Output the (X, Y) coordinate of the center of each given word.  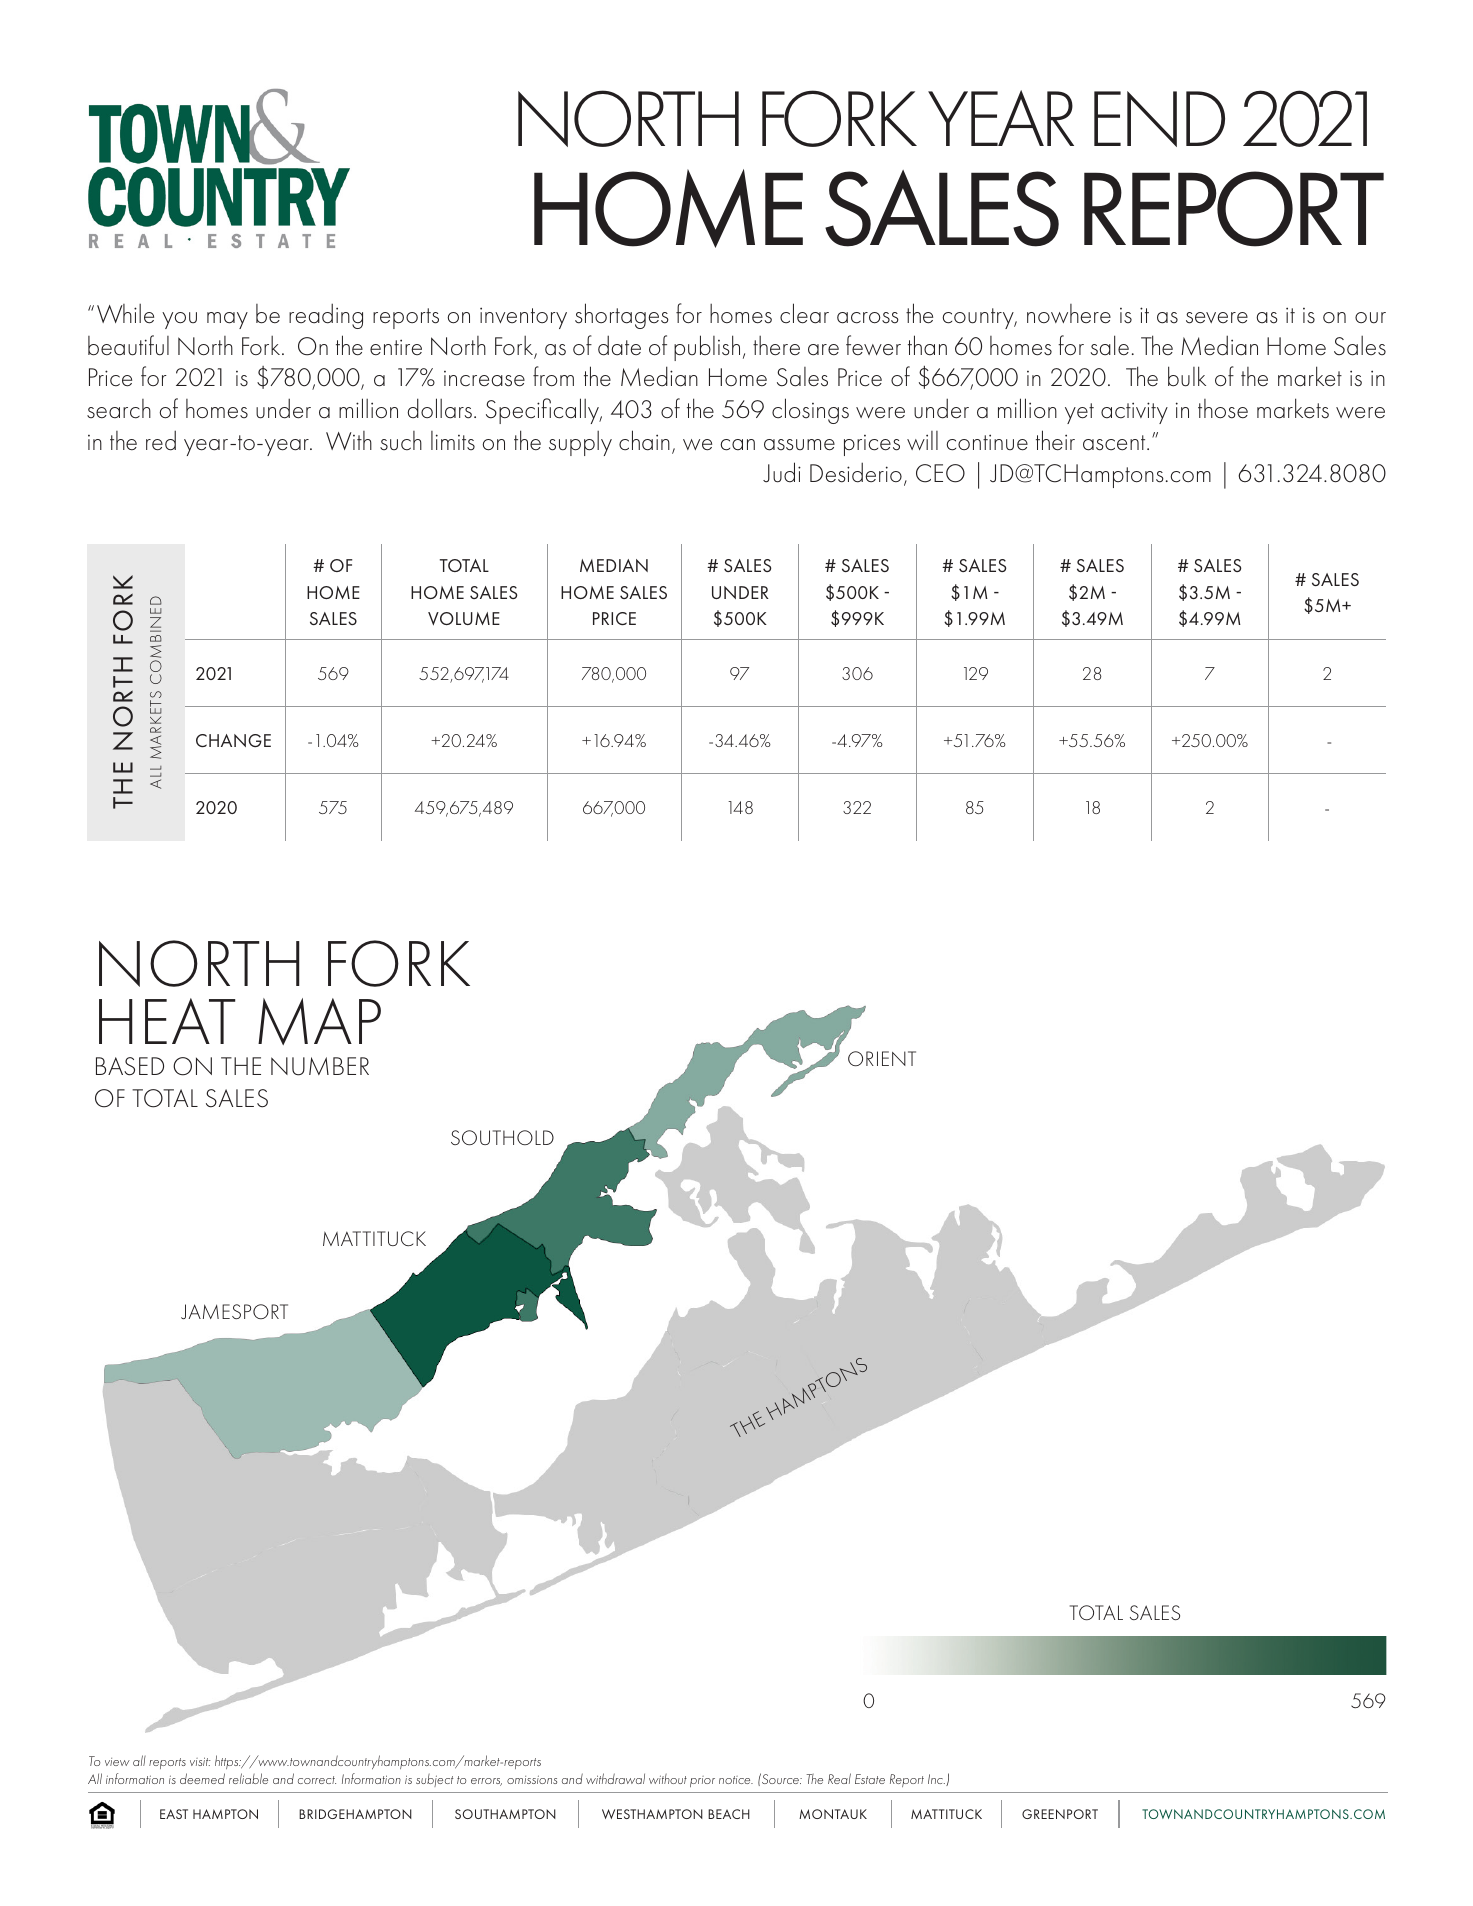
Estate (870, 1779)
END (1159, 119)
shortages (622, 316)
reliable (248, 1778)
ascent (1115, 443)
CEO (940, 473)
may (227, 320)
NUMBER (320, 1066)
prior (702, 1781)
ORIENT (882, 1058)
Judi (782, 472)
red (161, 440)
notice (736, 1780)
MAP (319, 1021)
